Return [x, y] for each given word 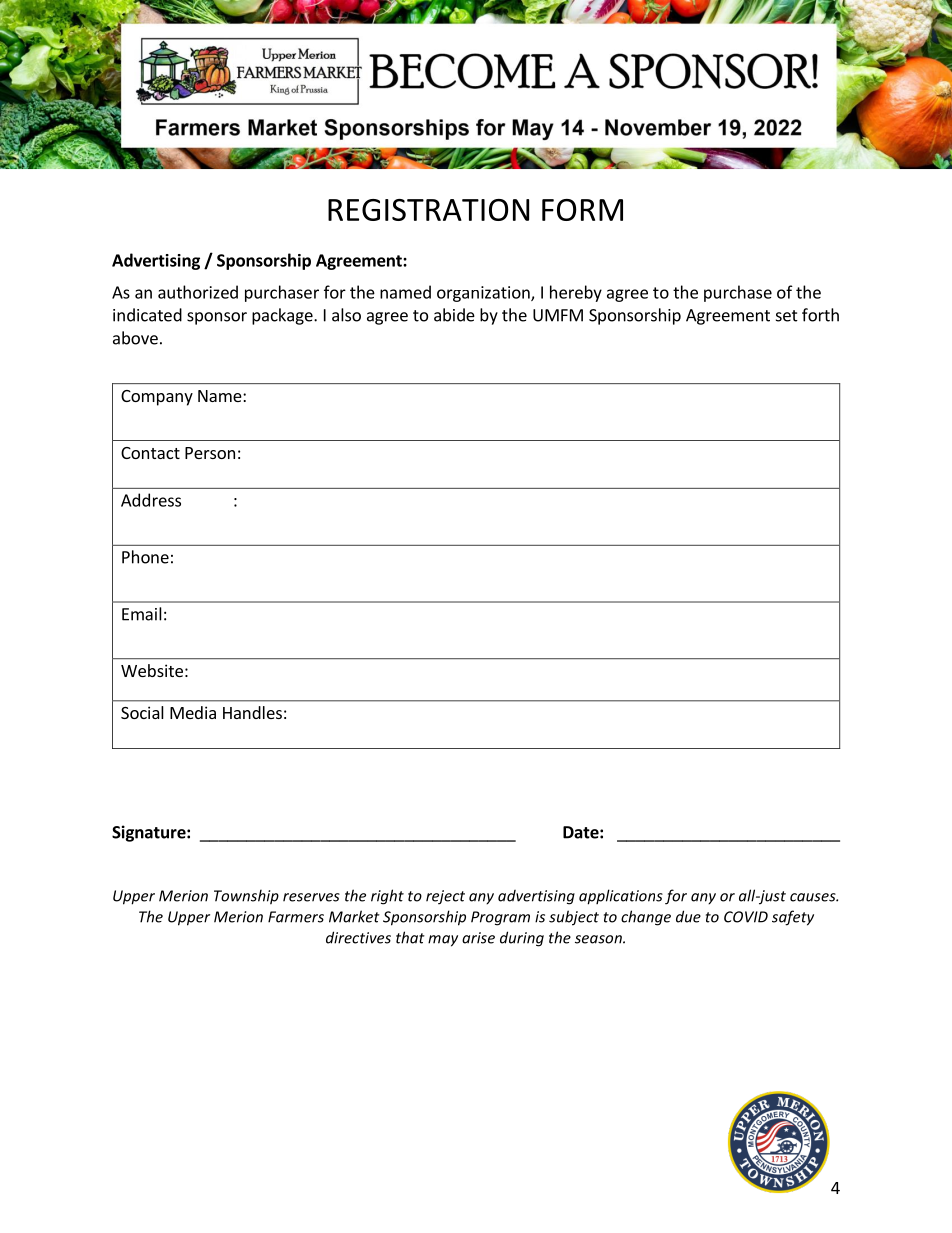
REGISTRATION [428, 210]
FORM [582, 210]
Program [500, 918]
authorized [198, 292]
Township [246, 897]
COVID [746, 917]
